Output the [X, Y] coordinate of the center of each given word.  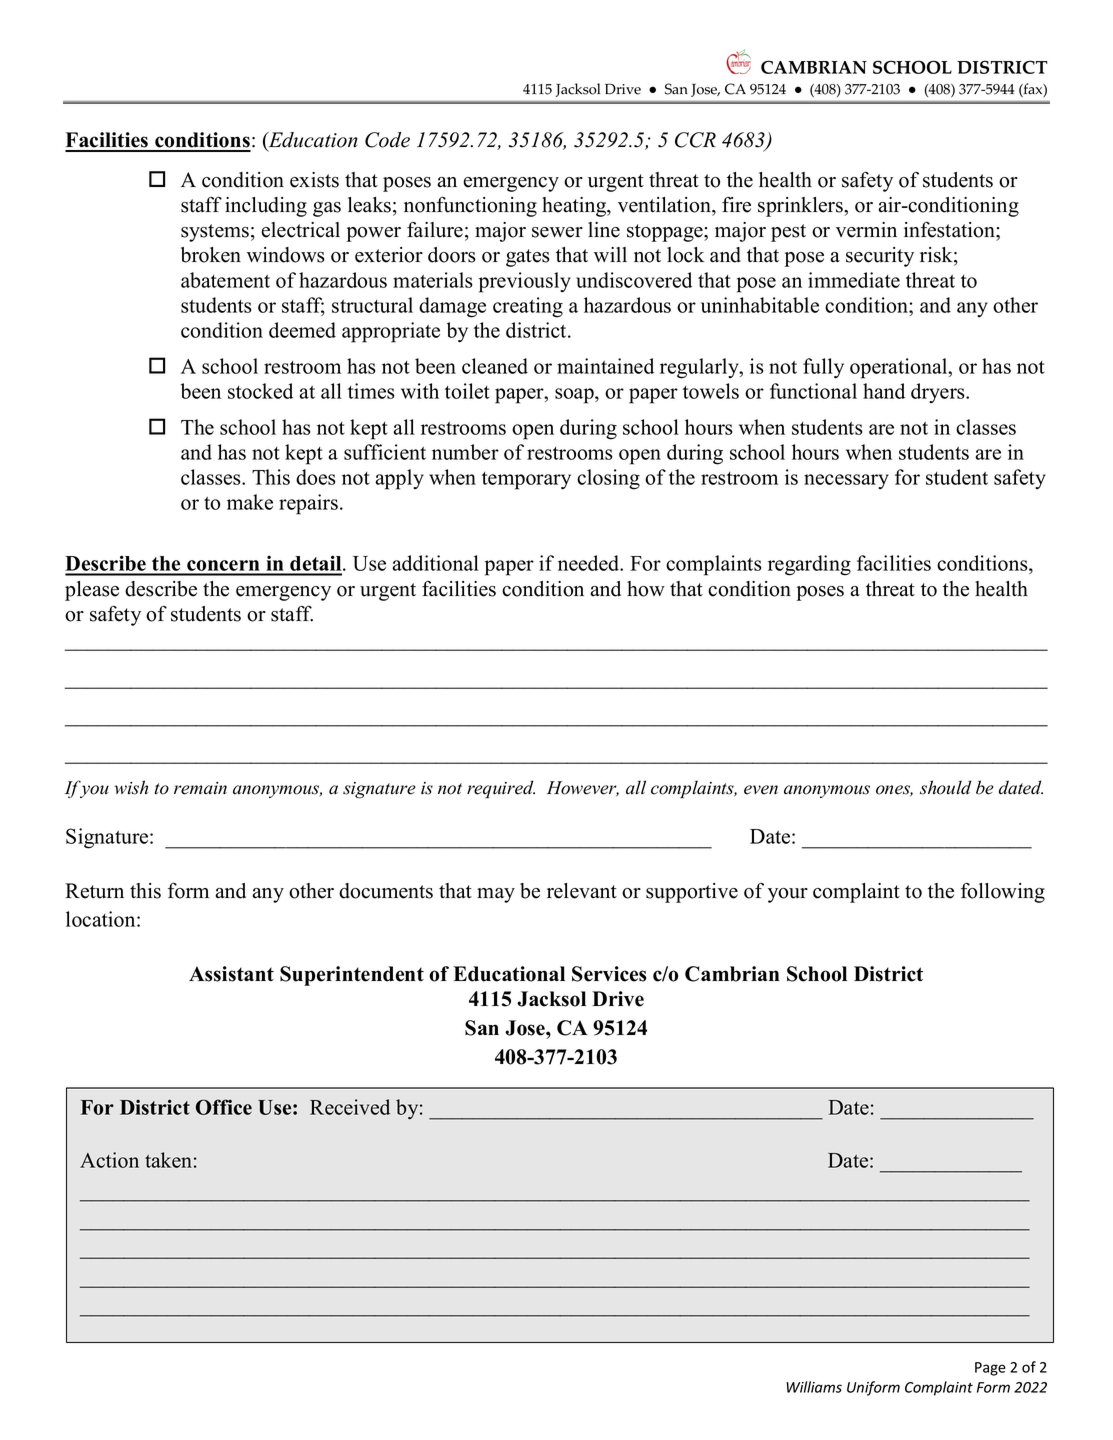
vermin [866, 230]
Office [224, 1107]
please [92, 591]
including [266, 207]
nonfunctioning [470, 206]
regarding [809, 565]
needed [590, 563]
